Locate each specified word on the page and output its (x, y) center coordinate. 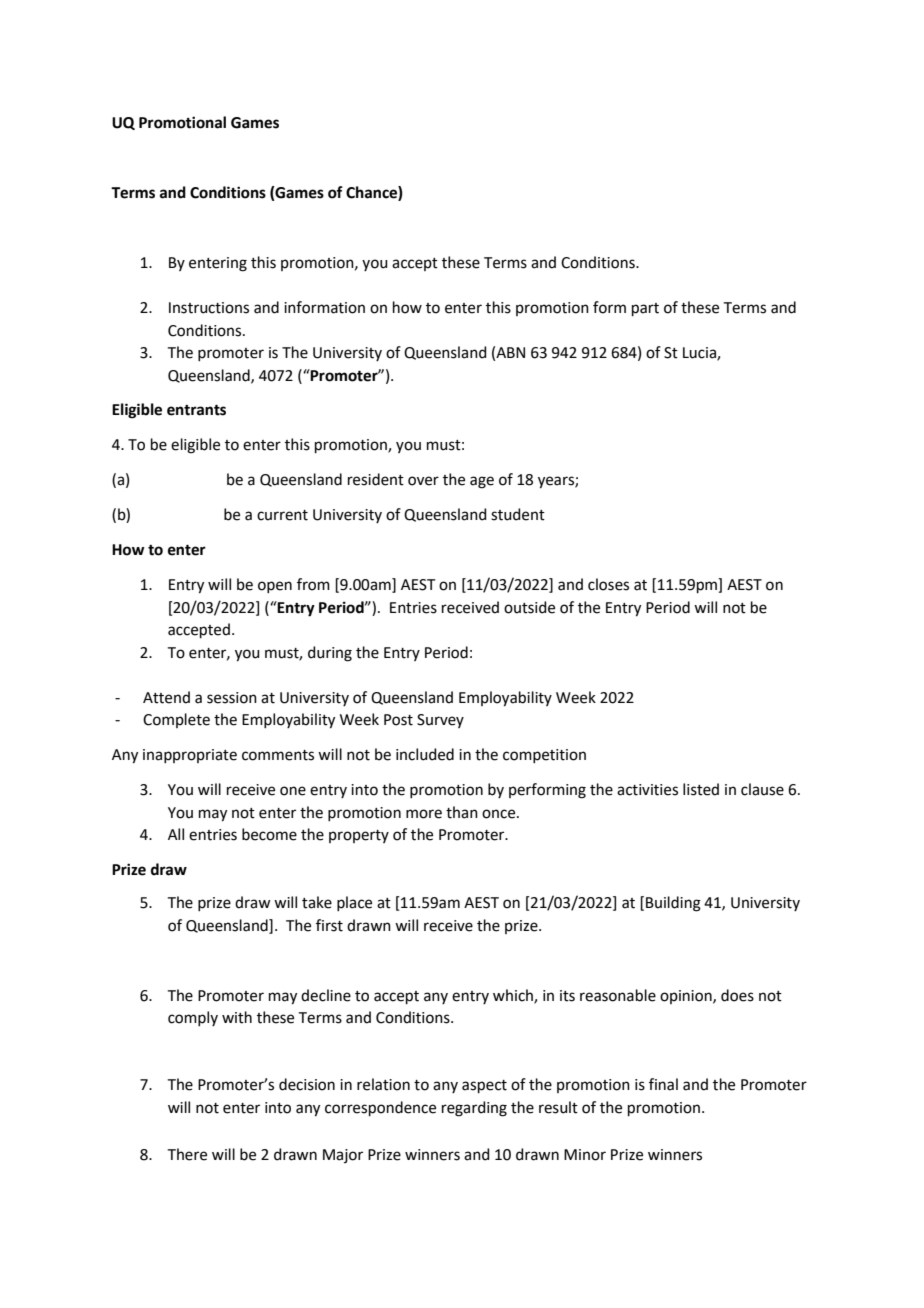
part (645, 309)
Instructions (209, 308)
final (663, 1084)
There (187, 1154)
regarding (474, 1109)
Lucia (700, 354)
